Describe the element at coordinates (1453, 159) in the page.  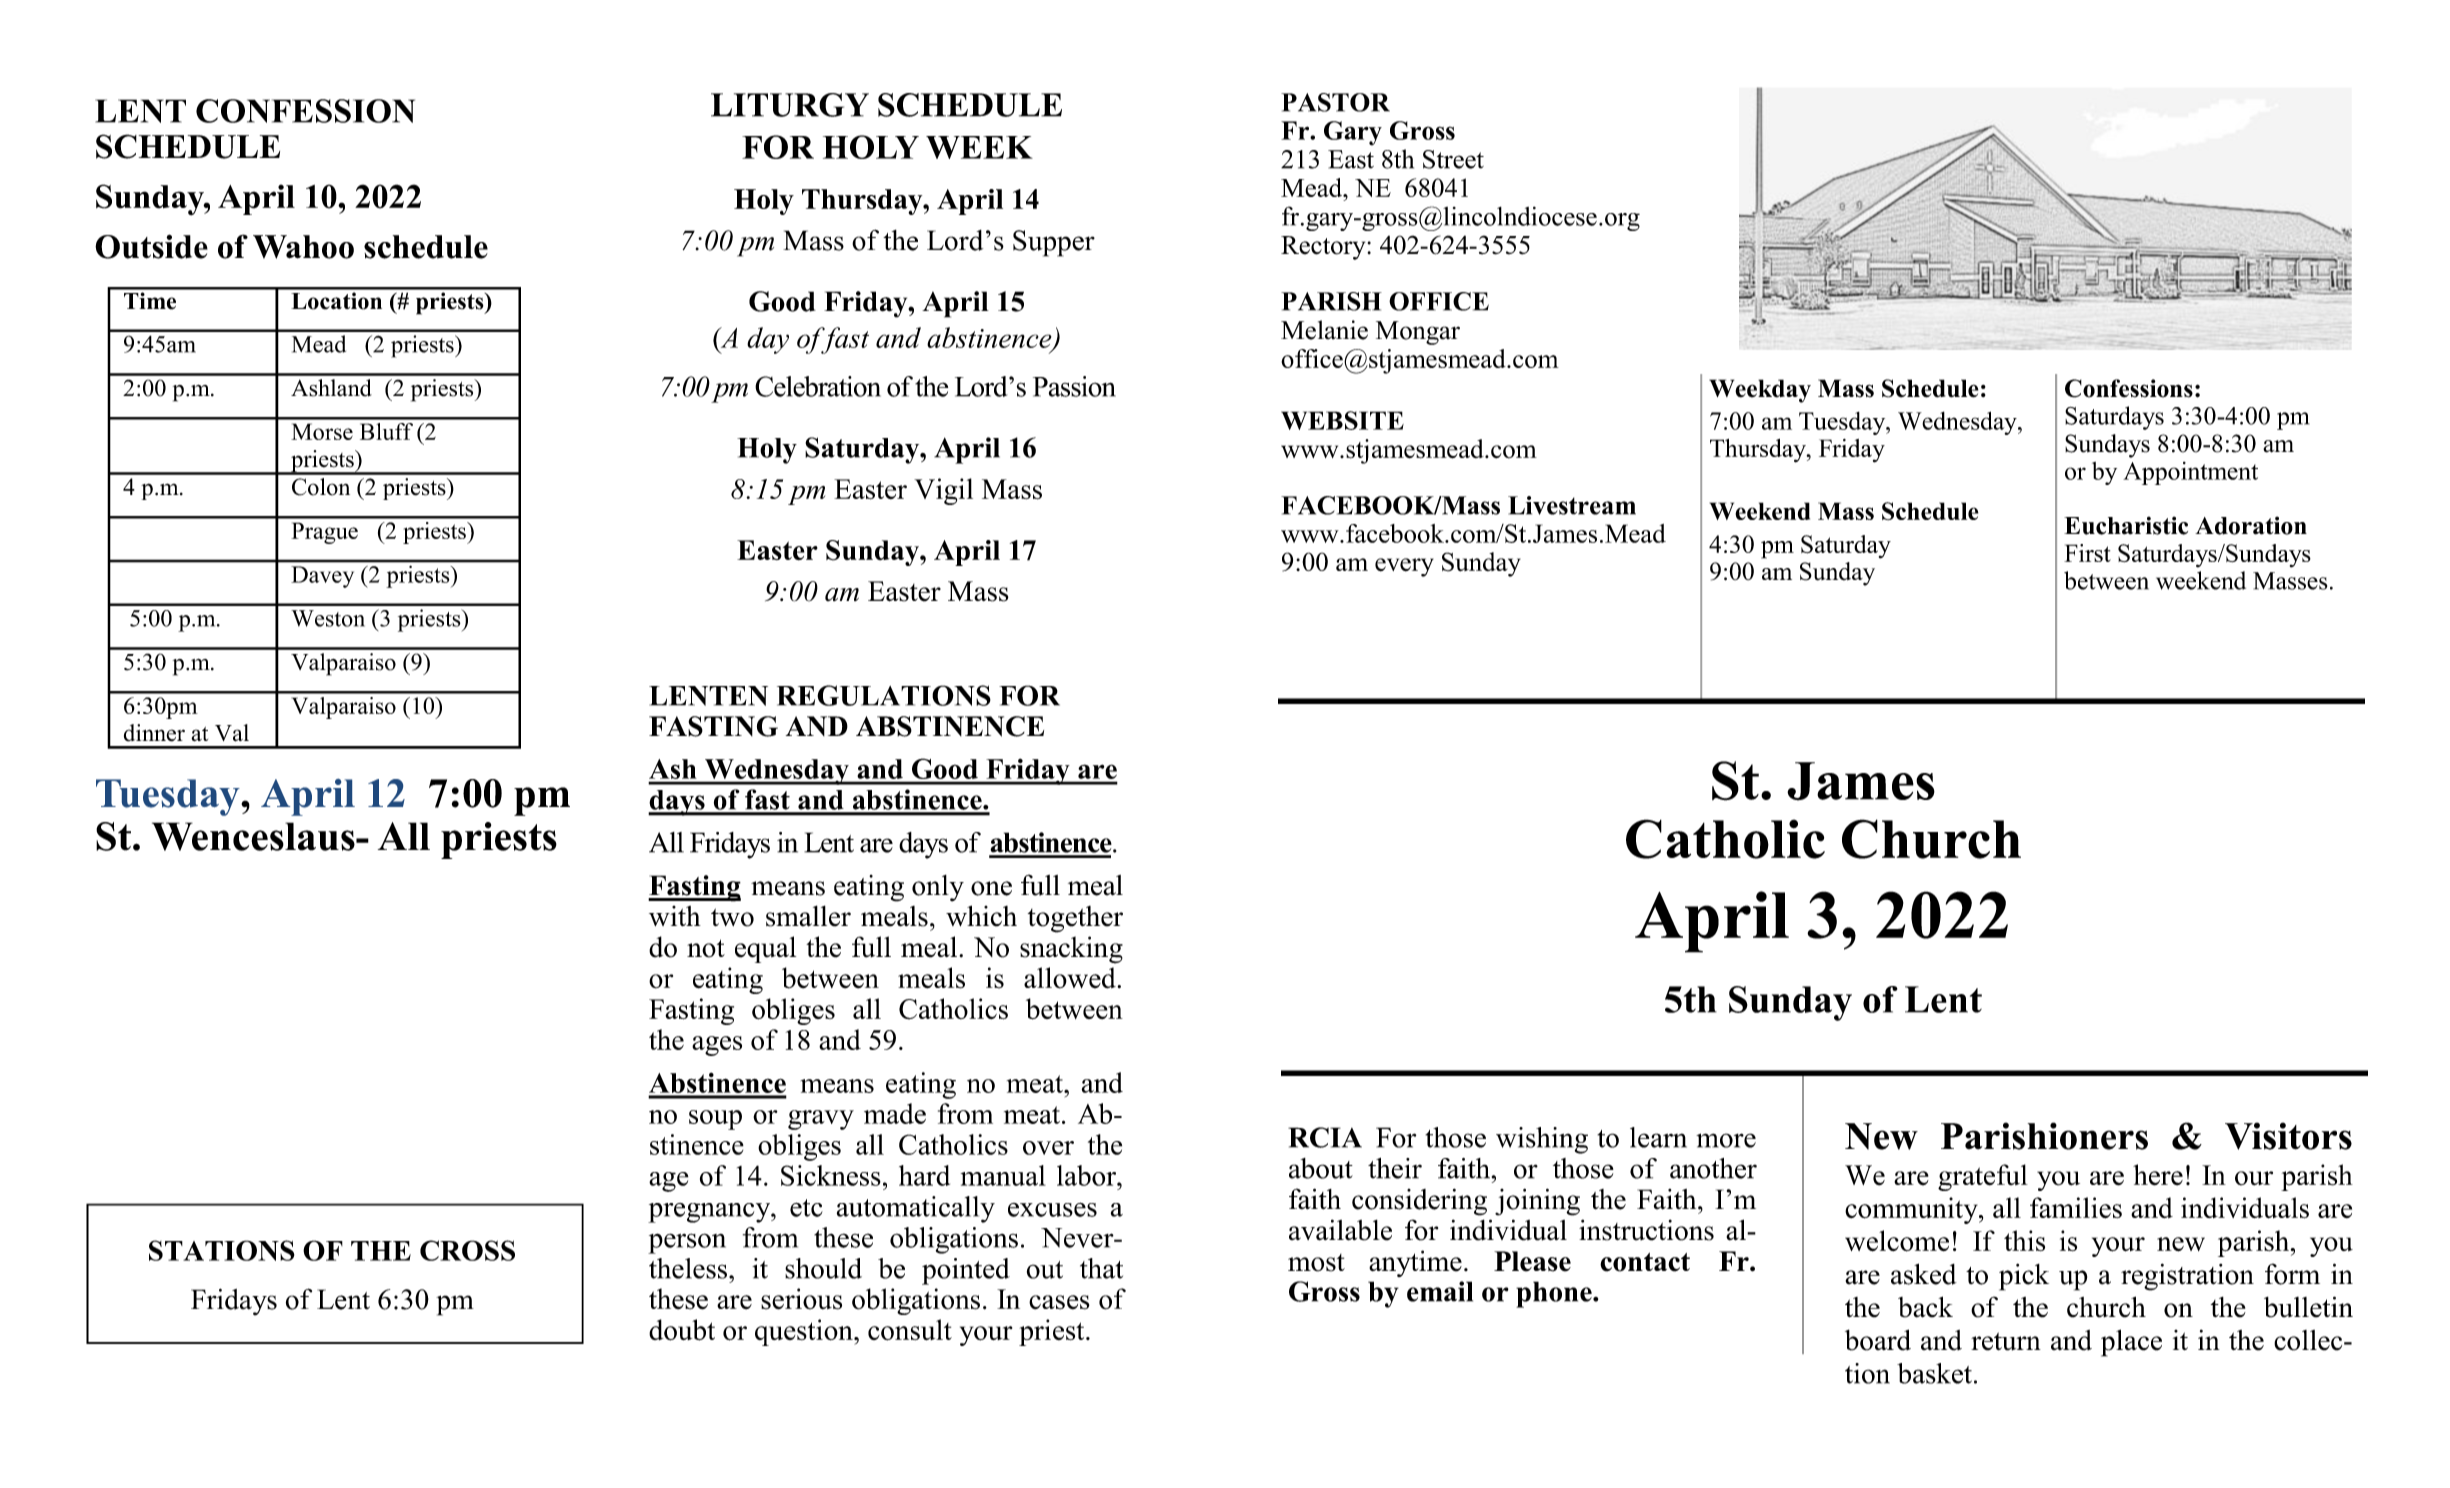
I see `Street` at that location.
